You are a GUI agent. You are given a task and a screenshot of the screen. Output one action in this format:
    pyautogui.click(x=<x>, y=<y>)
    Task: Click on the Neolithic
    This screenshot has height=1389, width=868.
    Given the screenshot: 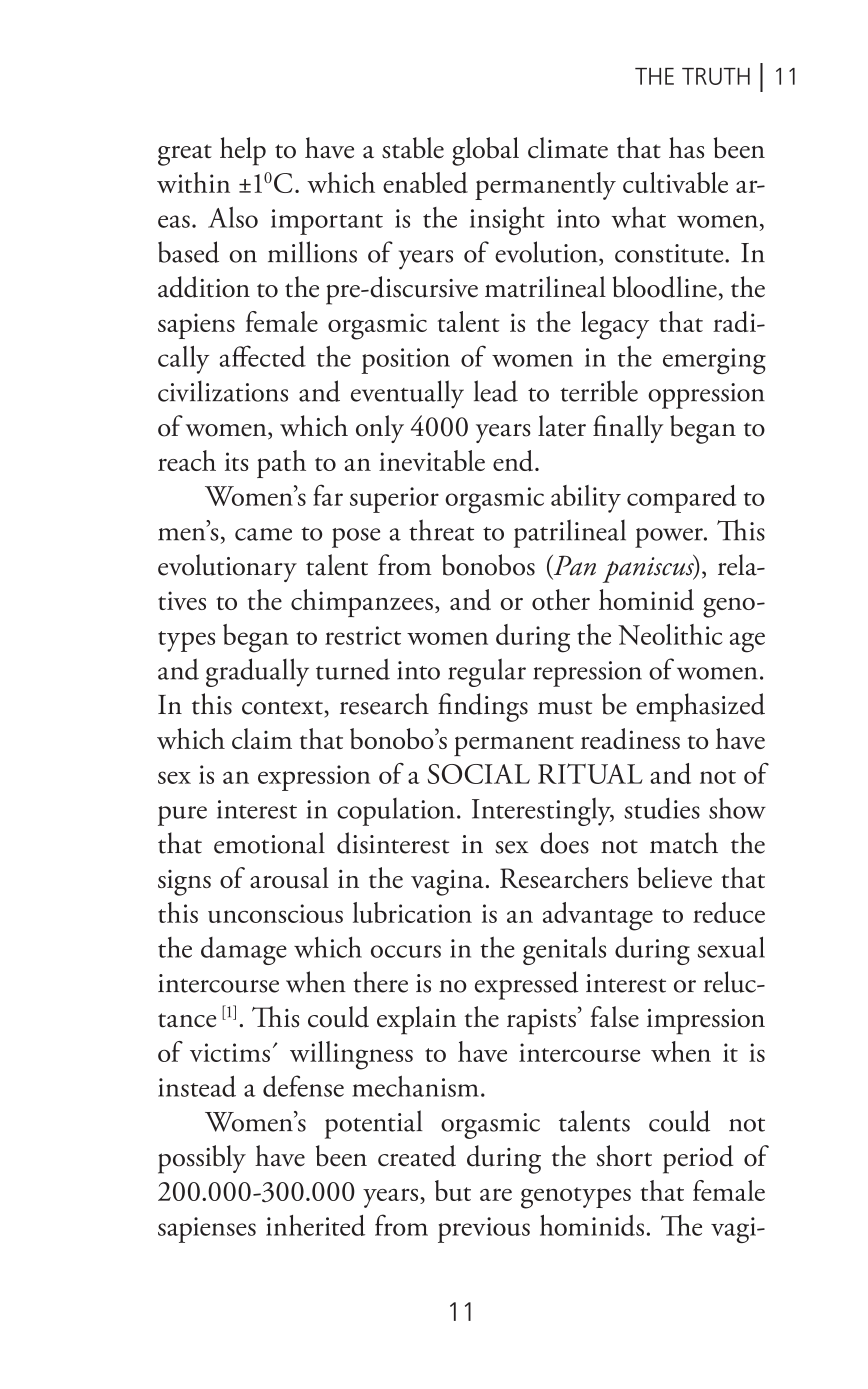 What is the action you would take?
    pyautogui.click(x=670, y=634)
